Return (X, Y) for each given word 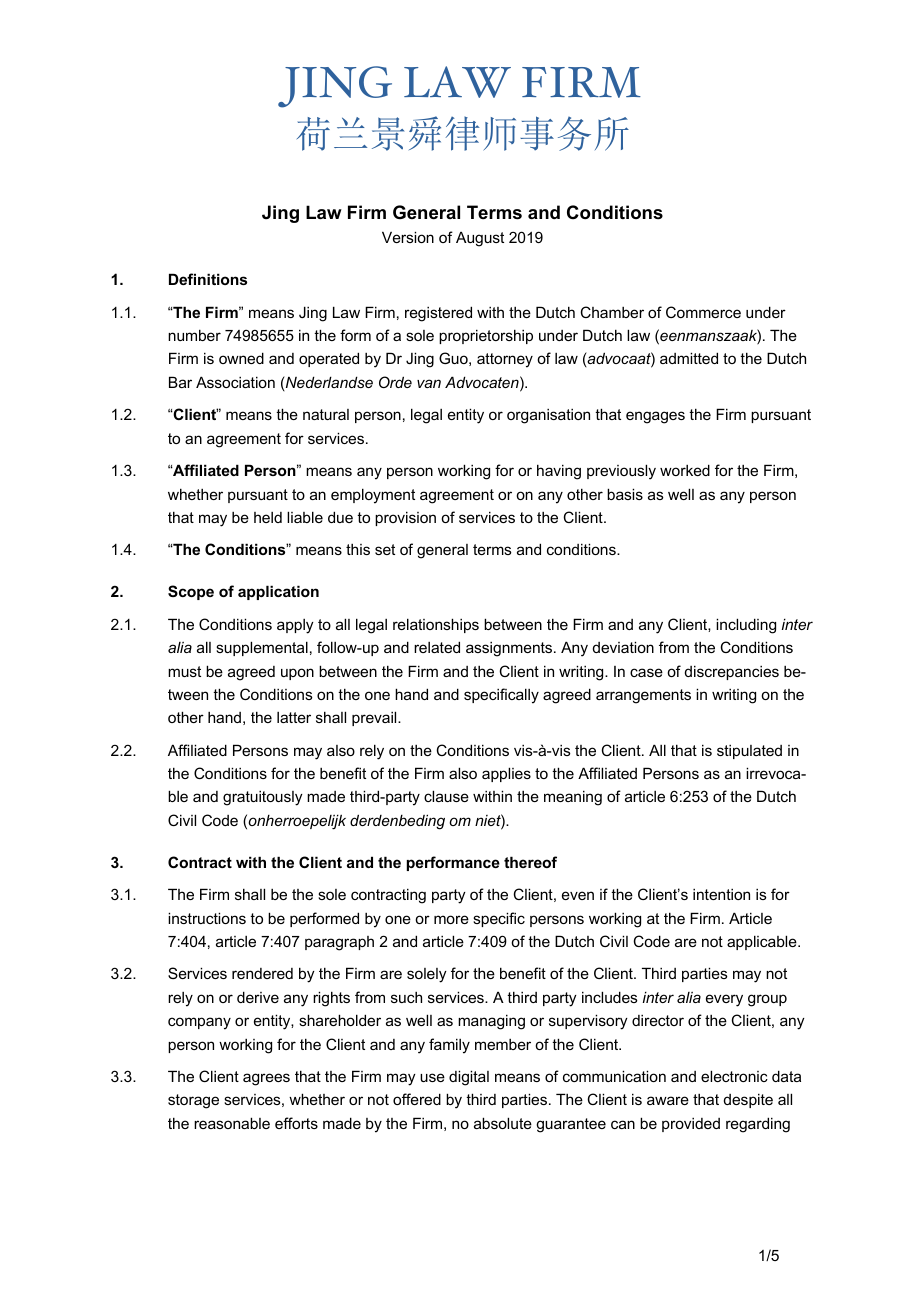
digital (469, 1078)
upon (297, 674)
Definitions (208, 279)
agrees (266, 1079)
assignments (510, 649)
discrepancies (732, 672)
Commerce (703, 312)
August (480, 239)
